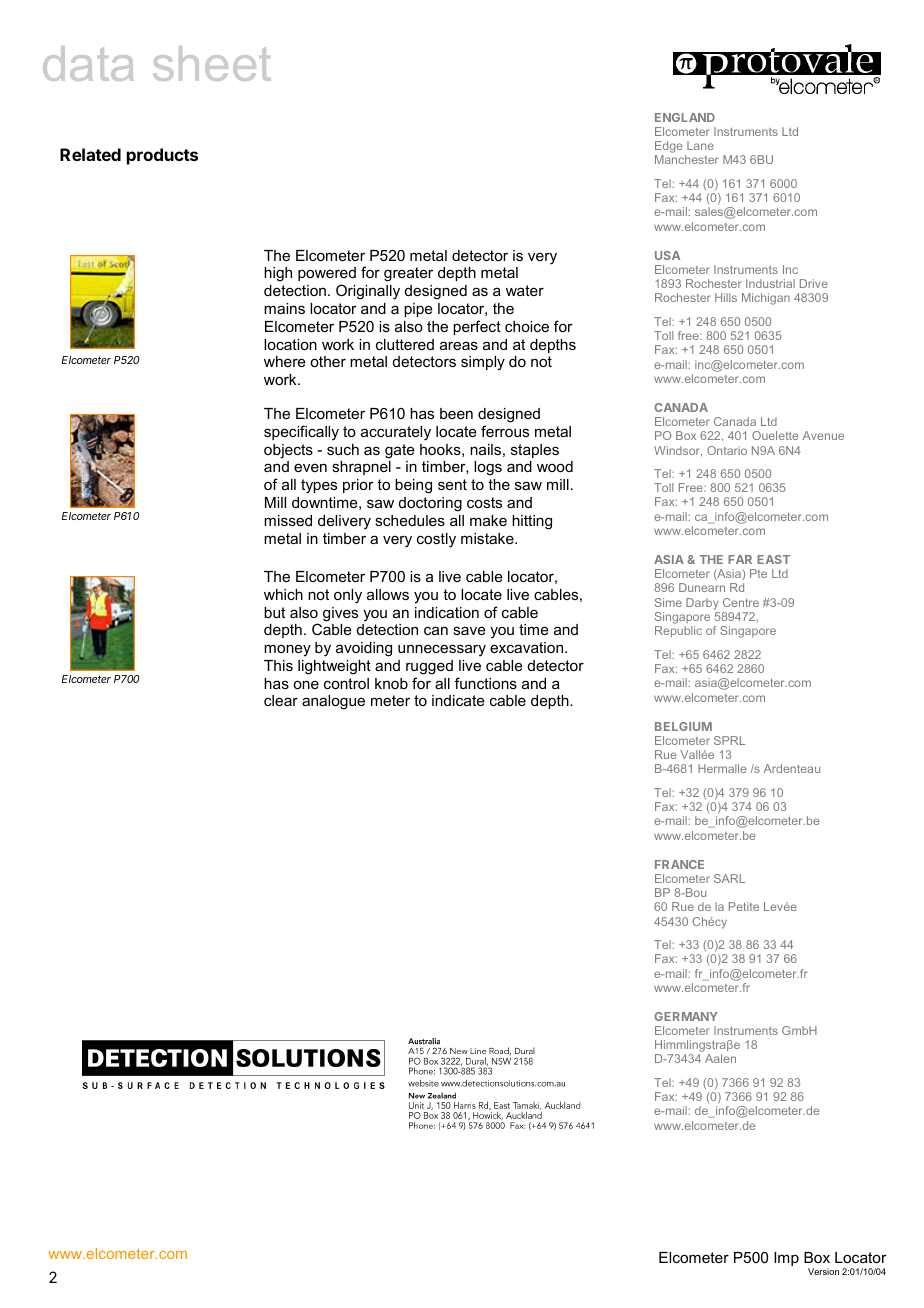 The image size is (924, 1308). I want to click on GERMANY, so click(686, 1016).
